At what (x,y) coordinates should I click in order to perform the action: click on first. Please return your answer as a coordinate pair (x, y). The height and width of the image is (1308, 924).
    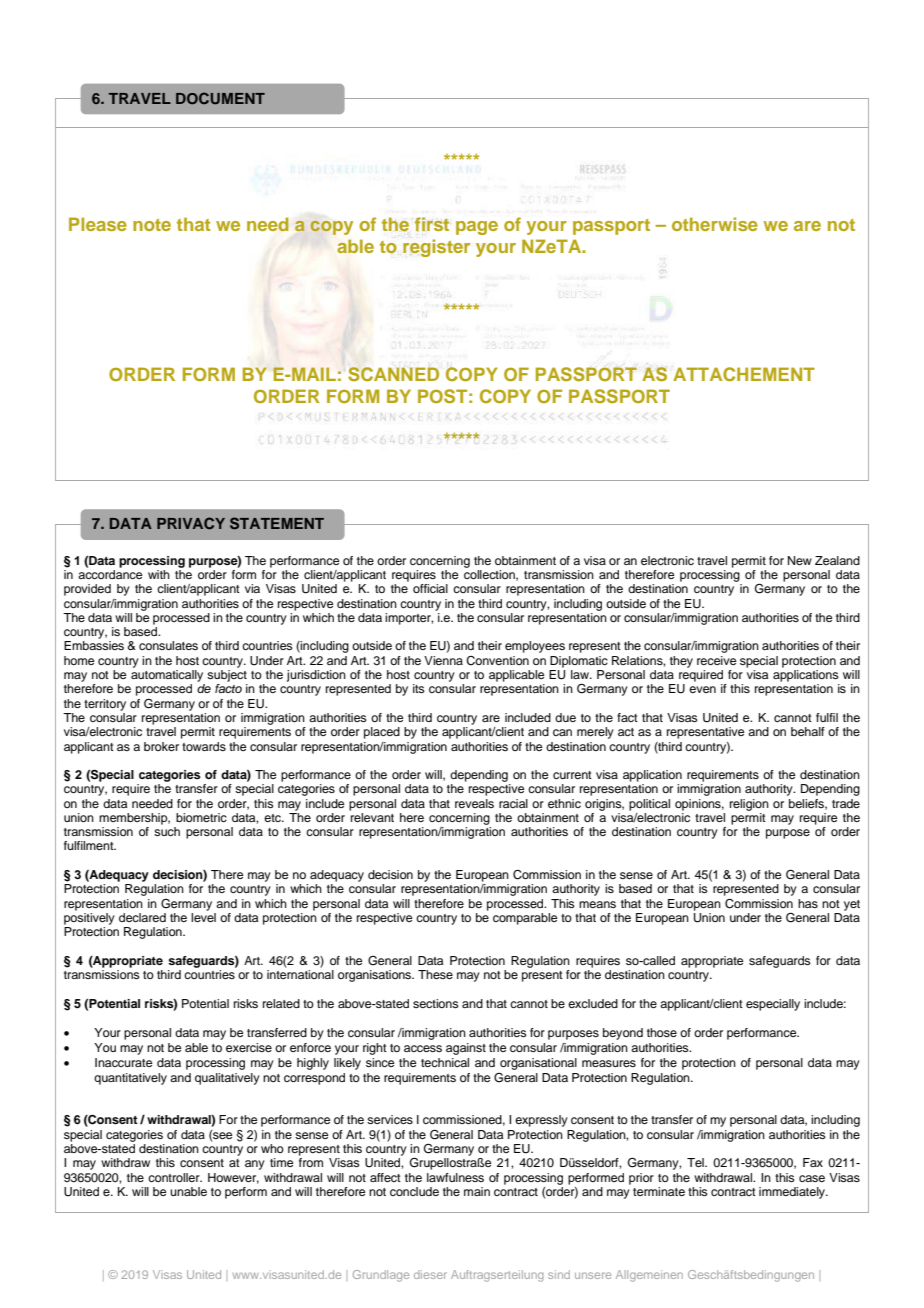
    Looking at the image, I should click on (432, 224).
